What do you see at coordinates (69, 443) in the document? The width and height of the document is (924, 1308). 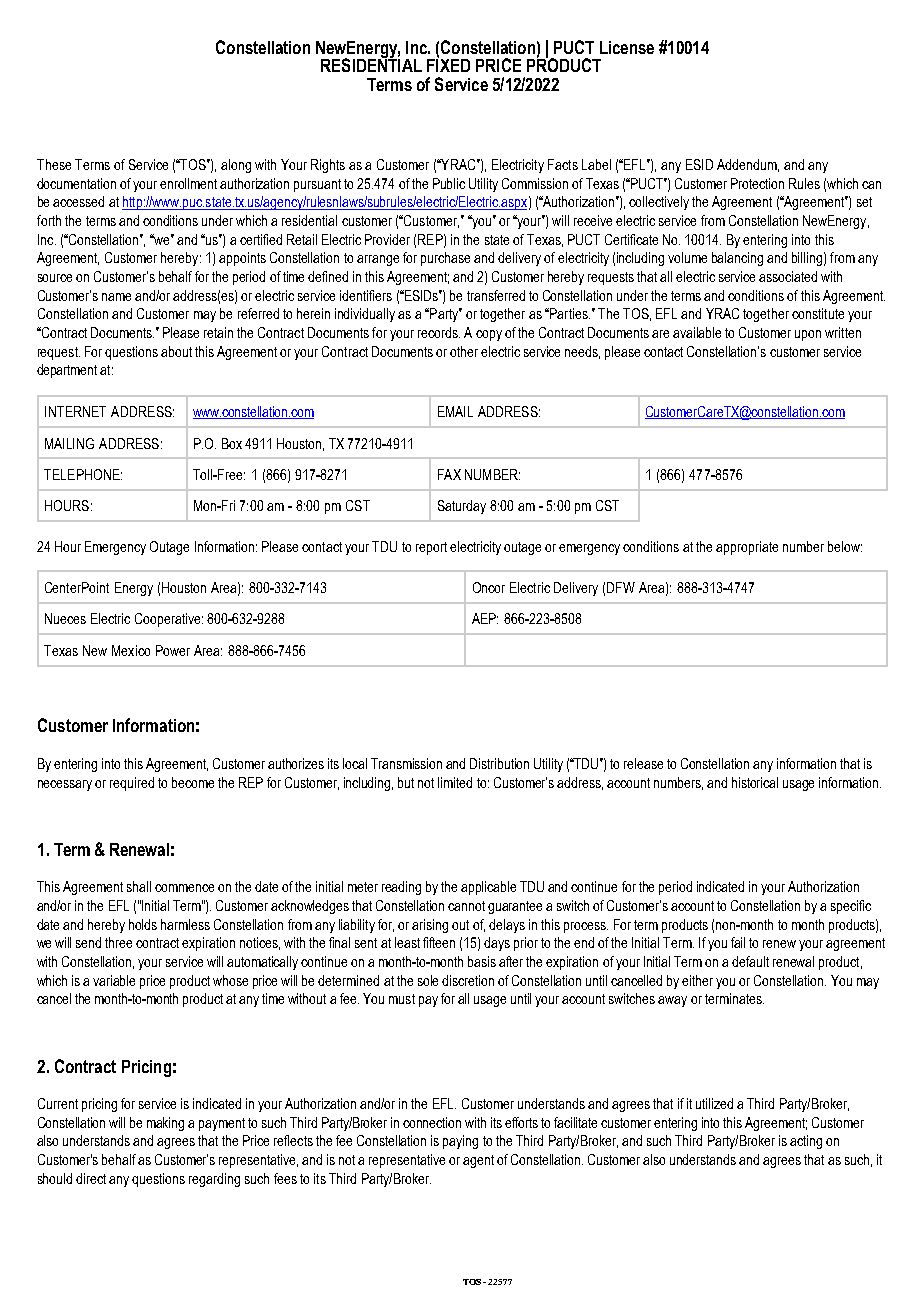 I see `MAILING` at bounding box center [69, 443].
